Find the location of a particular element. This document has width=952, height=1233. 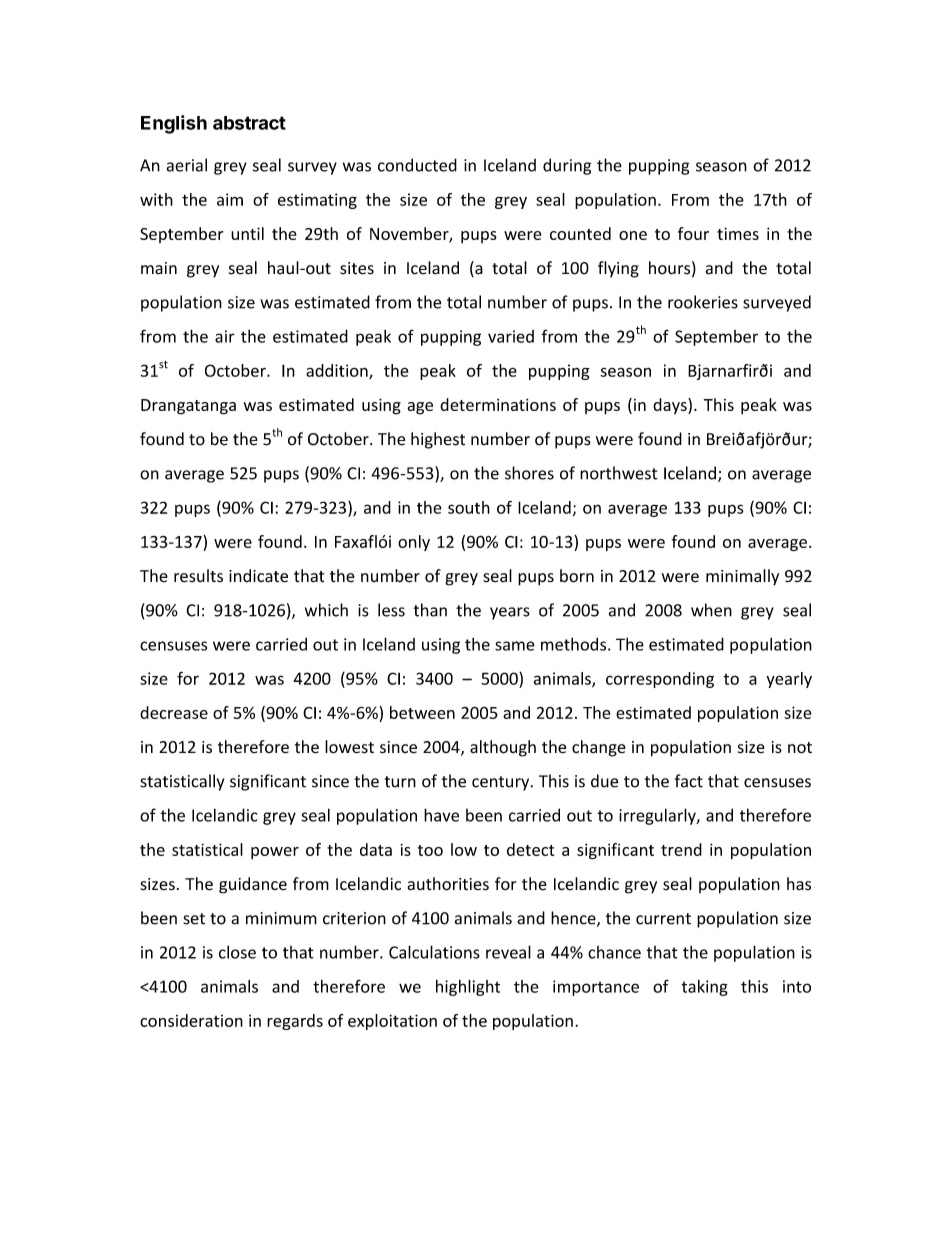

taking is located at coordinates (704, 988).
